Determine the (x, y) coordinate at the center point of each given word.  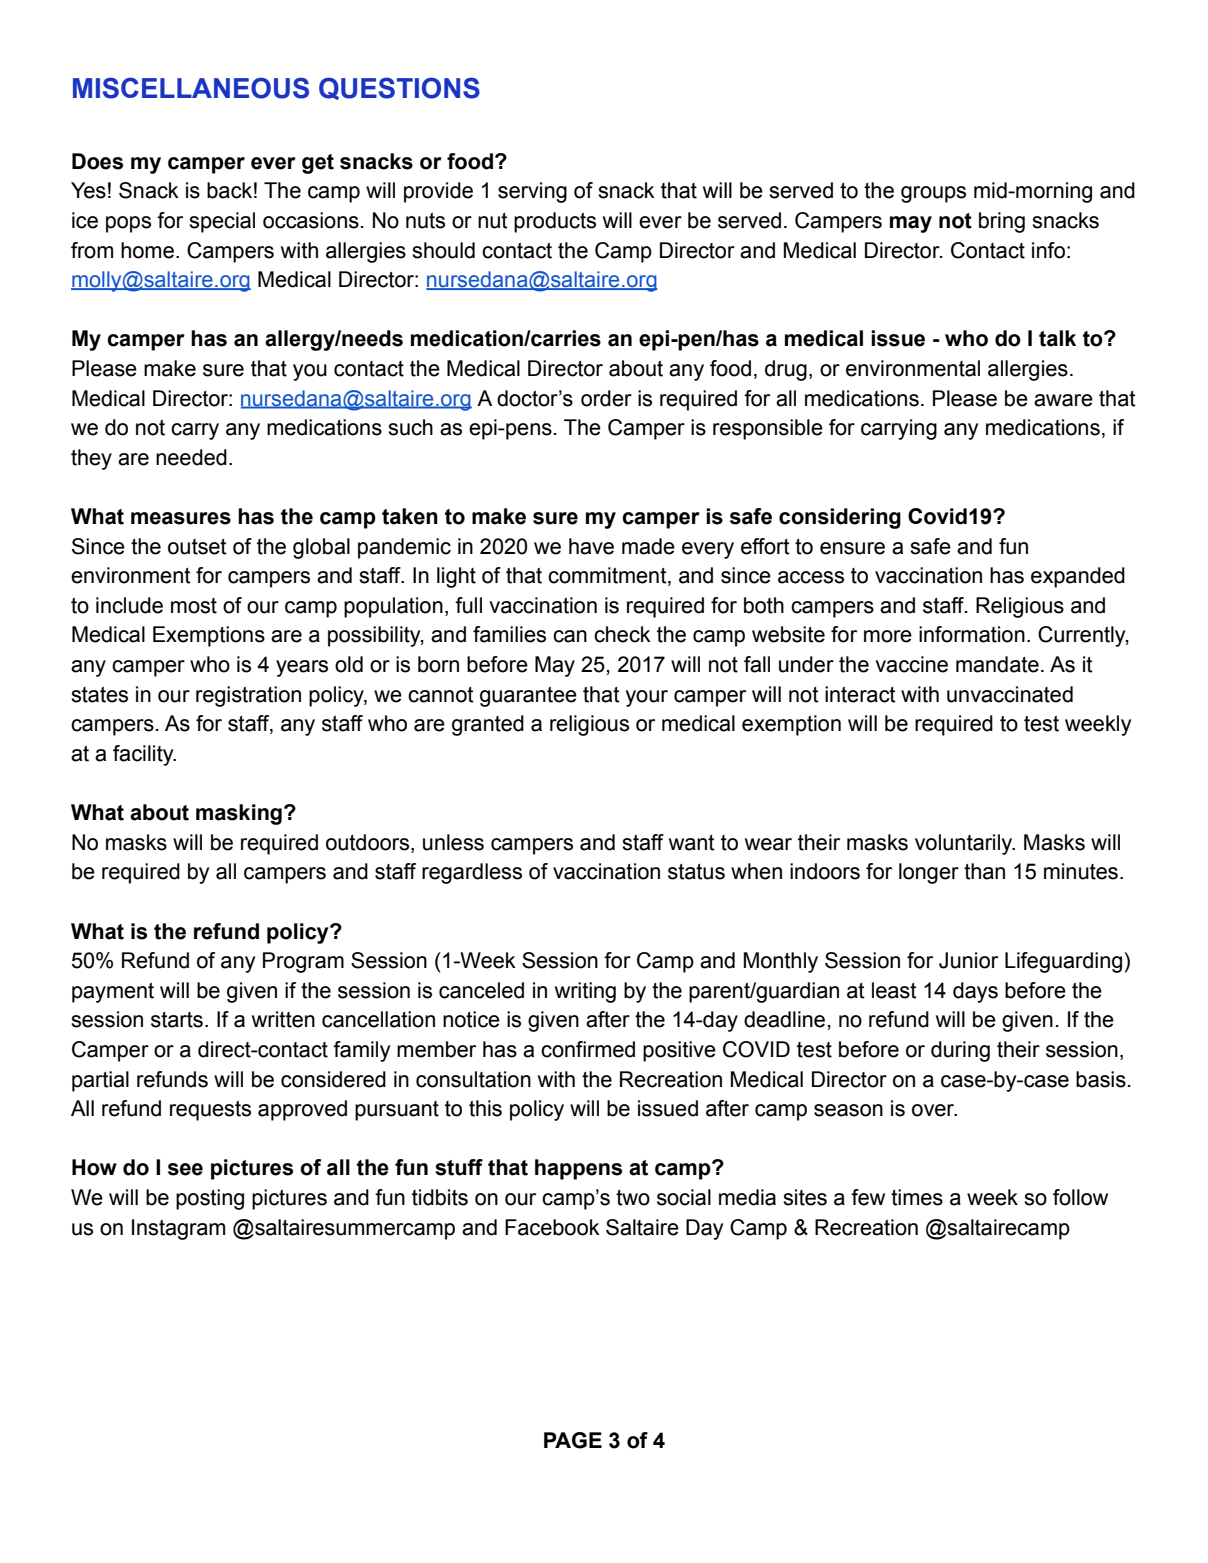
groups (933, 194)
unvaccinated (1010, 694)
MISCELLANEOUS (191, 88)
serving (532, 192)
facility (144, 755)
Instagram (178, 1229)
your (647, 698)
